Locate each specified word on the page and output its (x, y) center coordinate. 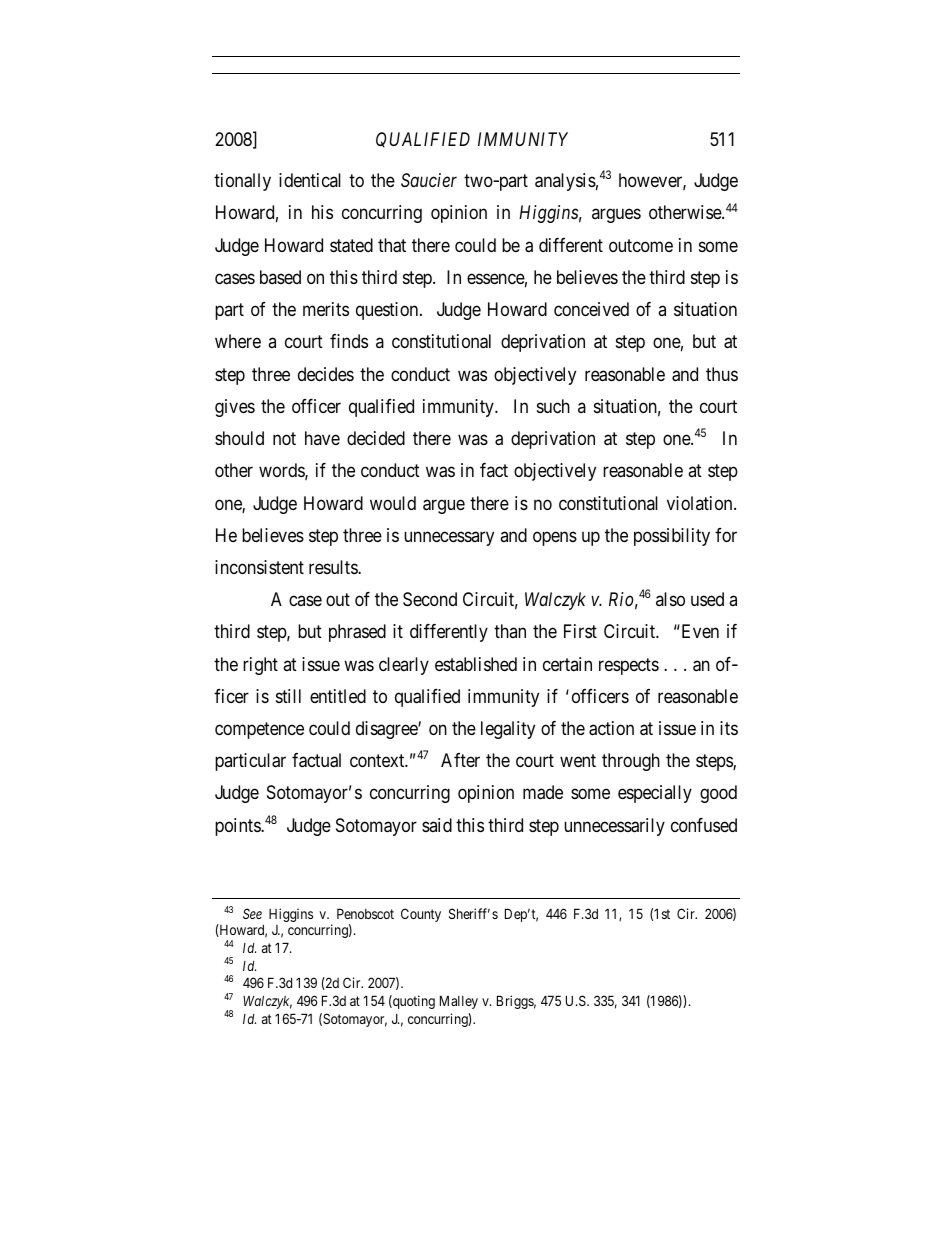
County (421, 915)
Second (430, 599)
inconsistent (259, 567)
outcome (641, 245)
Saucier (429, 180)
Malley (459, 1002)
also (670, 599)
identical (310, 180)
